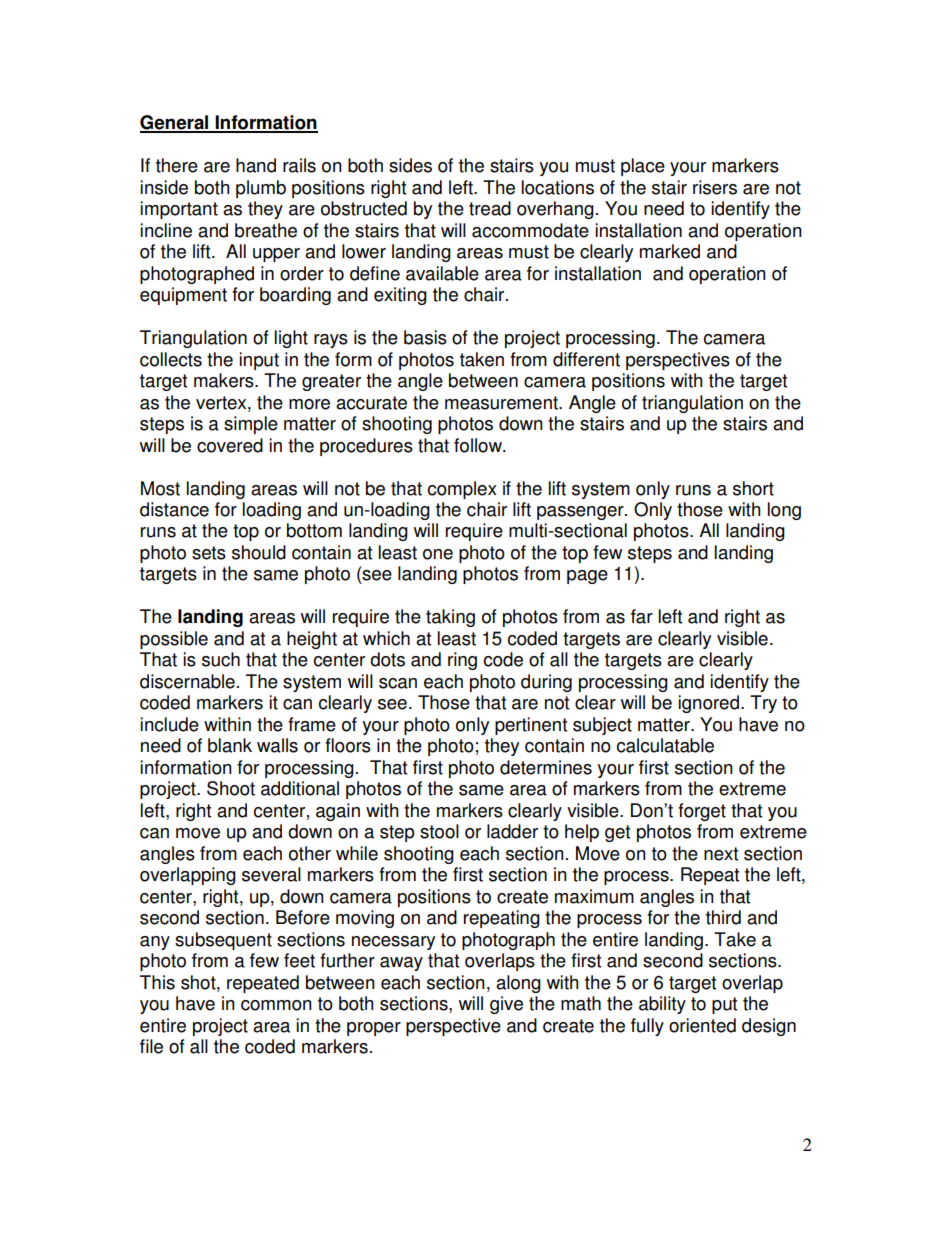 The image size is (952, 1233). I want to click on common, so click(276, 1005).
